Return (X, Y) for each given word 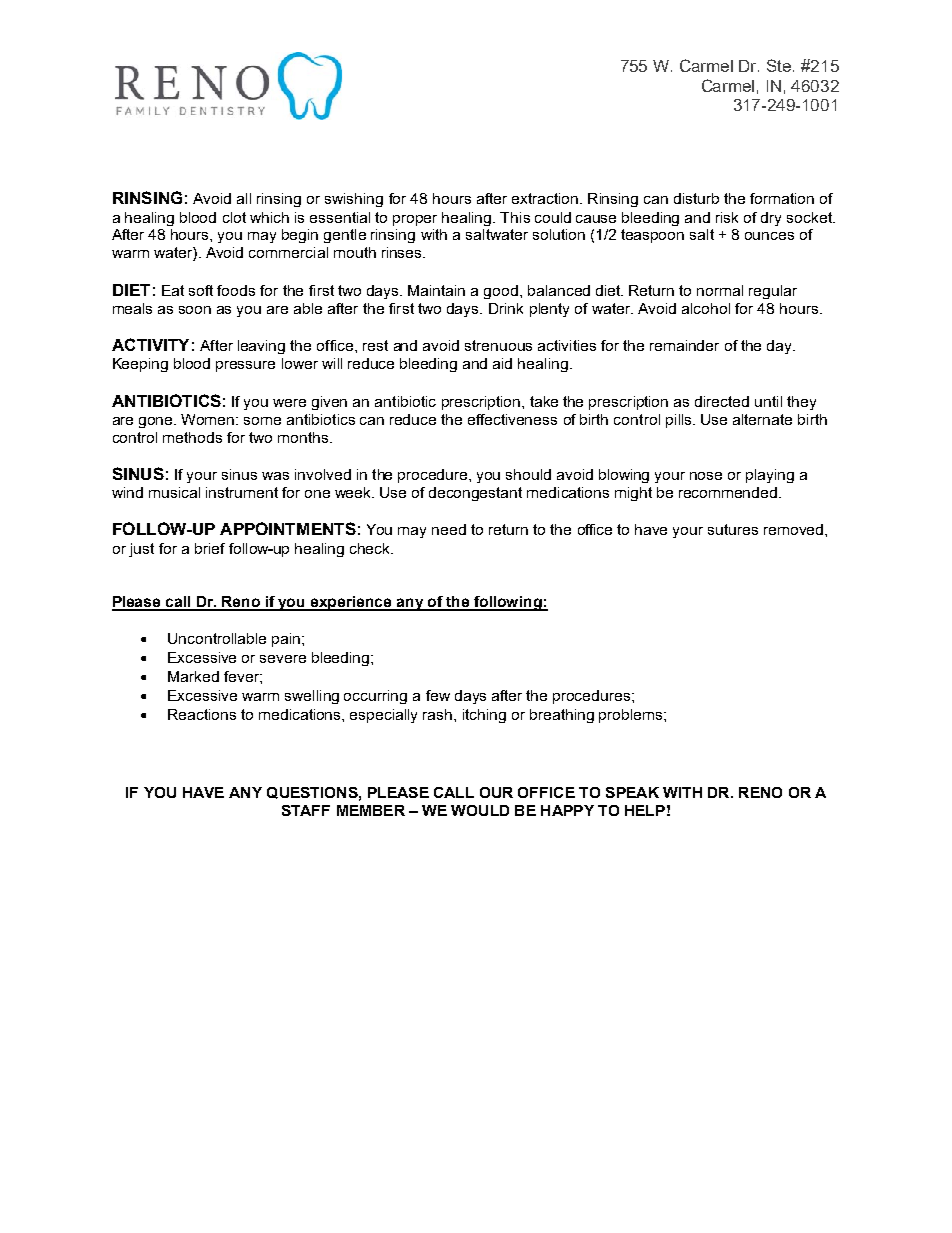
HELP (645, 810)
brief (210, 548)
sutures (733, 529)
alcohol (706, 308)
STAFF (306, 810)
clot (234, 217)
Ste (780, 65)
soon (195, 310)
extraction (545, 198)
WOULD (480, 810)
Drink (506, 308)
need (449, 529)
